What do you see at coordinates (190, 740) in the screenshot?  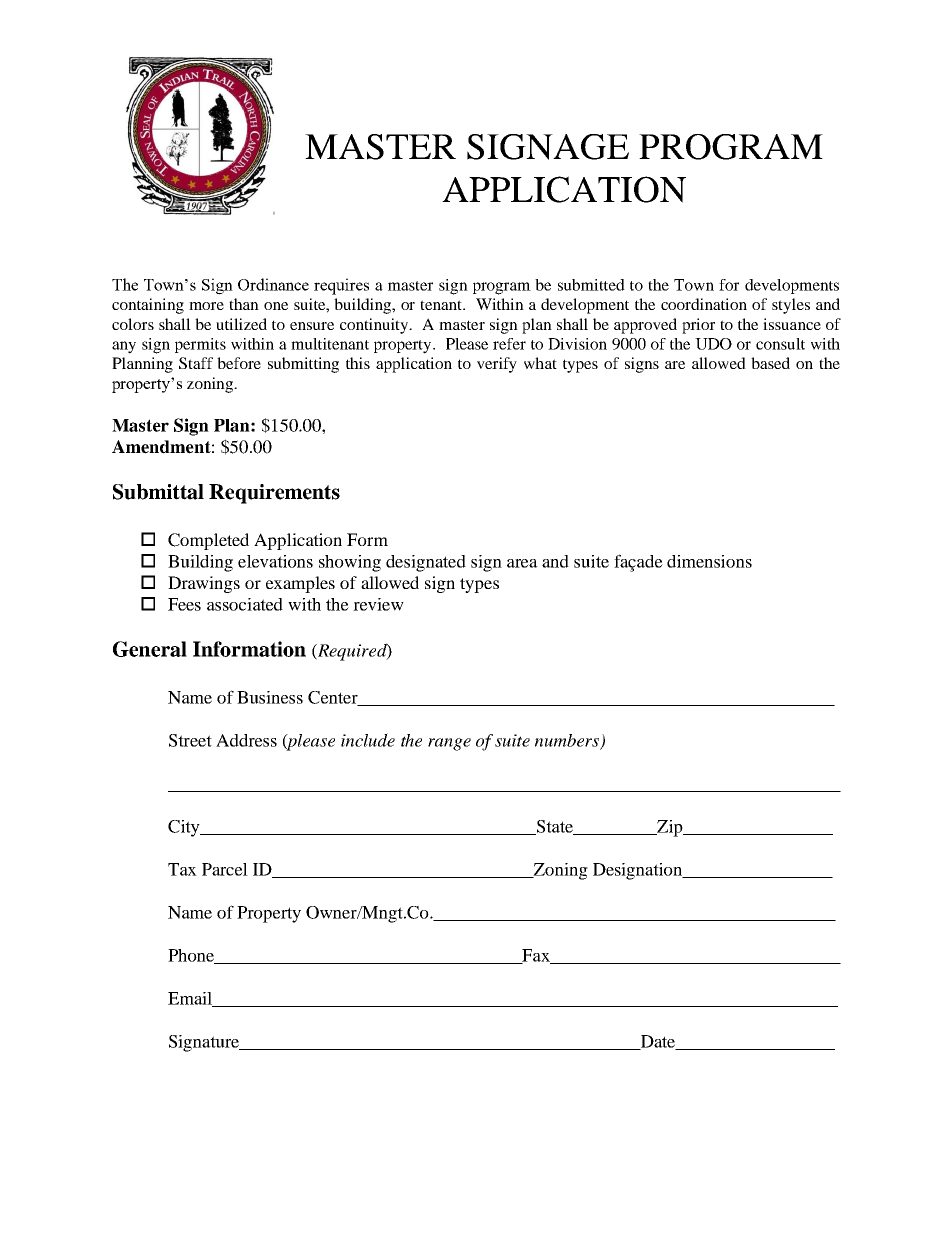 I see `Street` at bounding box center [190, 740].
